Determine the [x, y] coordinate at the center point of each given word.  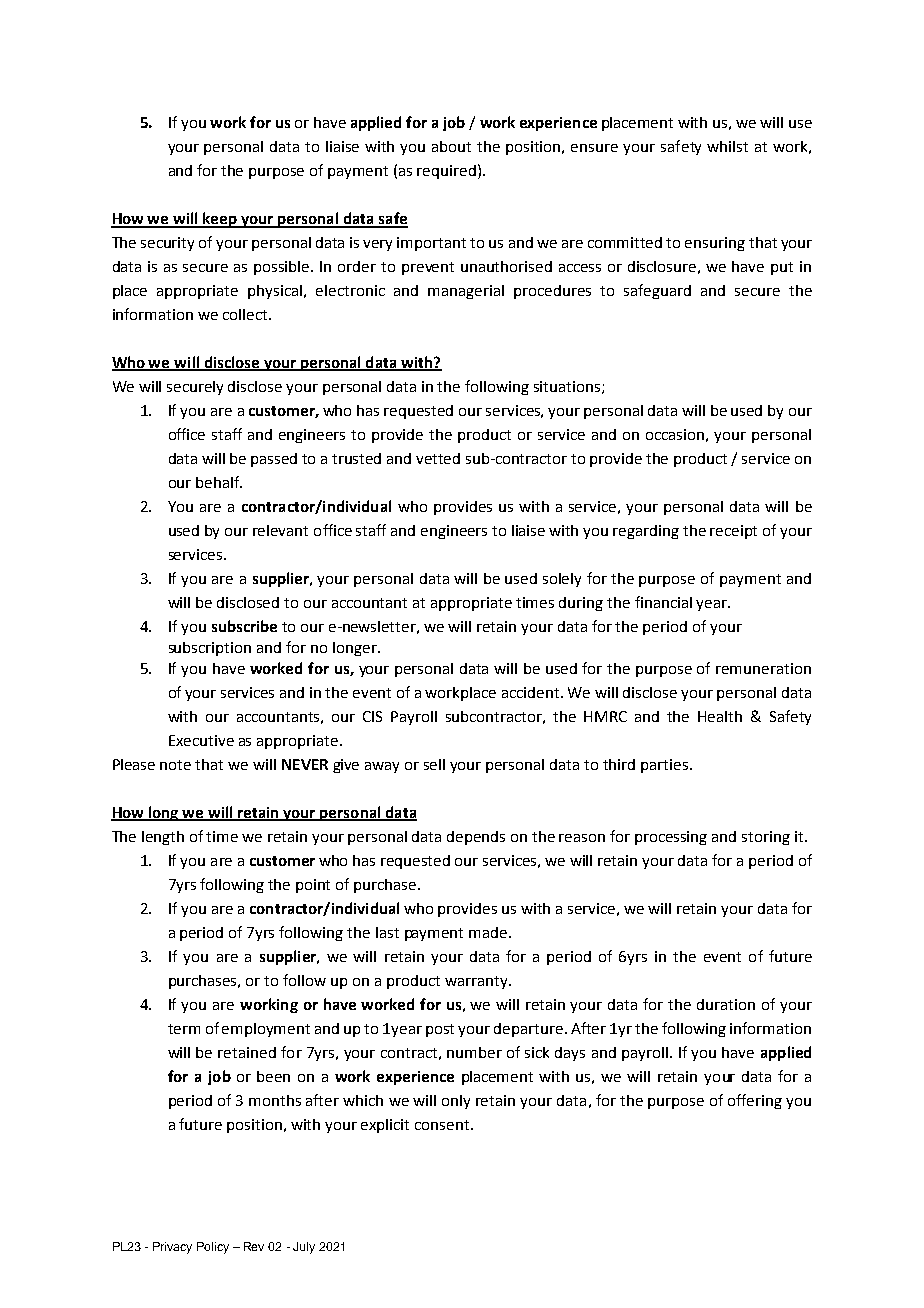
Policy [213, 1248]
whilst [727, 146]
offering [755, 1101]
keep [220, 220]
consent [443, 1125]
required [446, 172]
